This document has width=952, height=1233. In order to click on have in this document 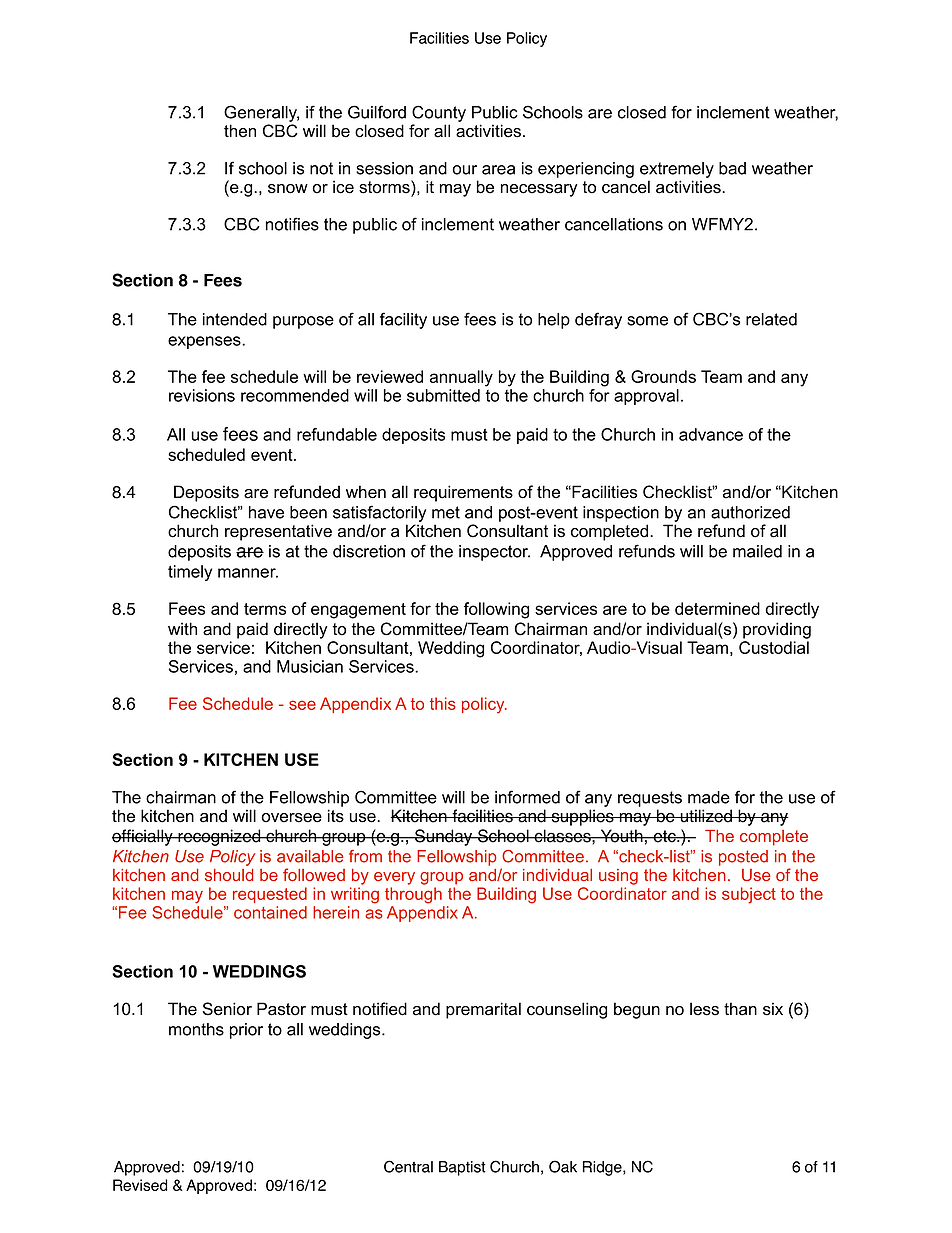, I will do `click(266, 512)`.
